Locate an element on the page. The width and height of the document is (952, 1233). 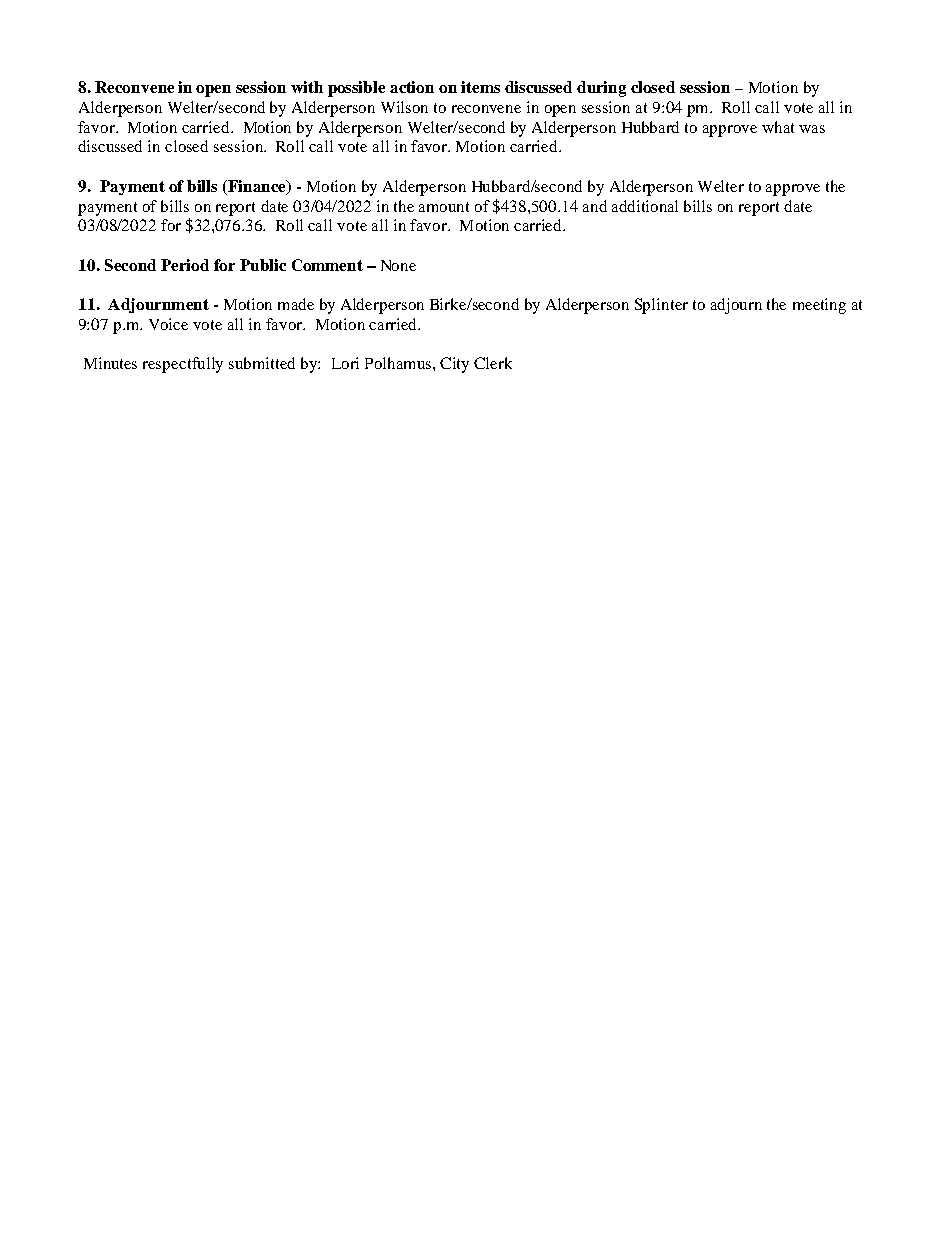
during is located at coordinates (601, 89).
